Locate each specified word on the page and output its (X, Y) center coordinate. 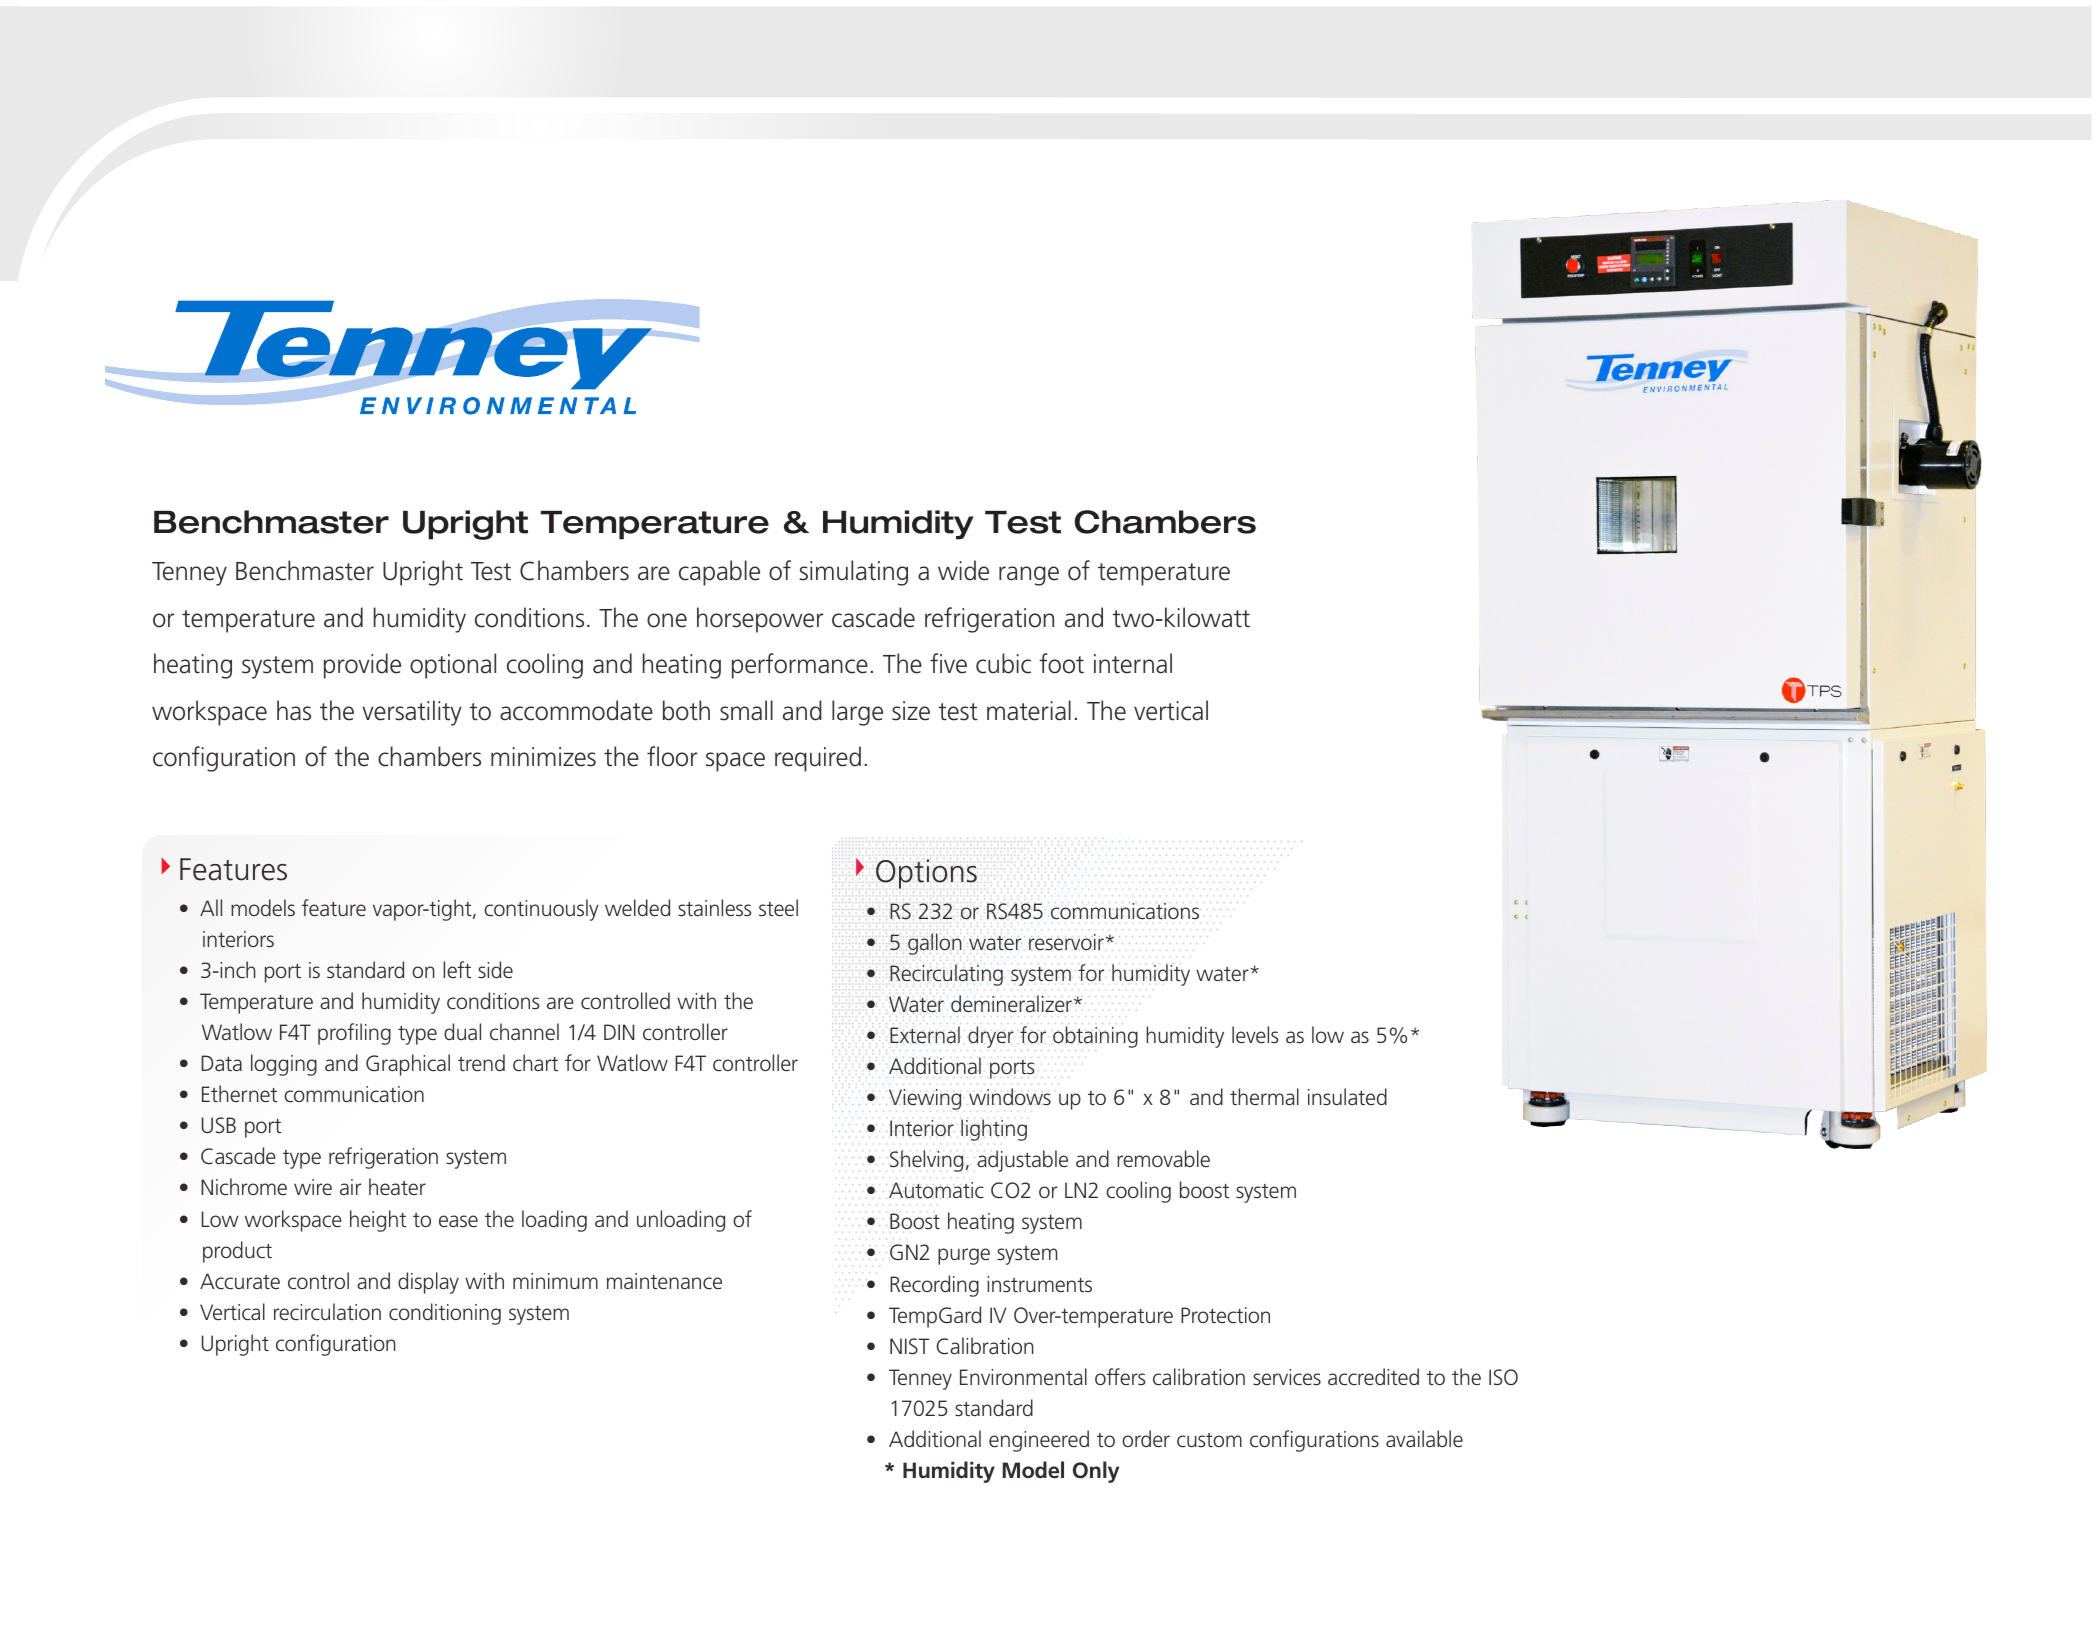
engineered (1039, 1441)
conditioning (445, 1314)
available (1424, 1438)
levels (1255, 1035)
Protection (1225, 1315)
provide (362, 666)
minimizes (543, 757)
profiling (354, 1034)
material (1029, 710)
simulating (853, 573)
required (818, 759)
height (378, 1221)
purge (964, 1256)
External (925, 1035)
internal (1133, 663)
